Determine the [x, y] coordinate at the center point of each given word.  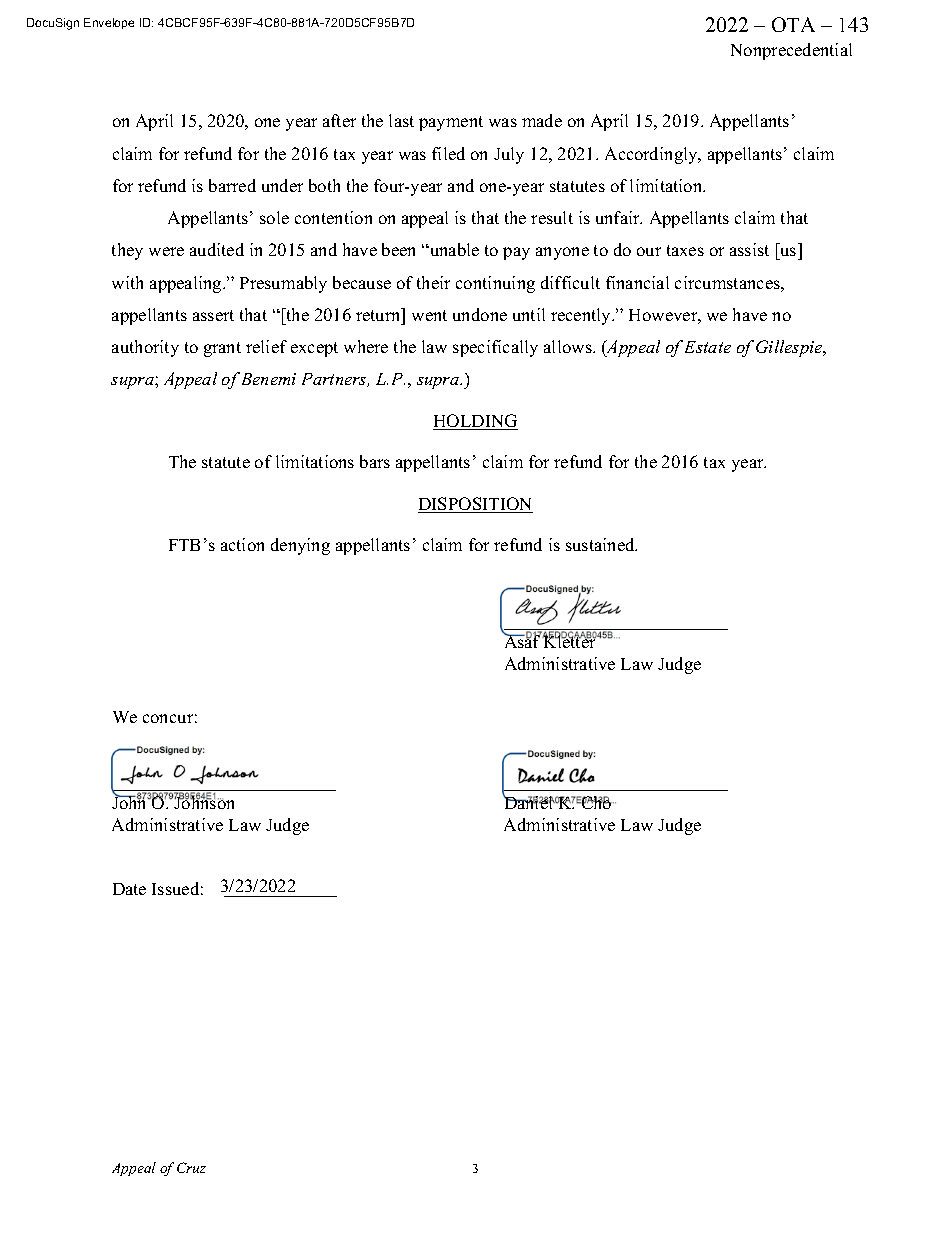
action [242, 544]
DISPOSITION [475, 505]
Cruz [191, 1167]
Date [129, 889]
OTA [793, 24]
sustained [601, 544]
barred [232, 185]
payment [451, 123]
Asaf [523, 640]
